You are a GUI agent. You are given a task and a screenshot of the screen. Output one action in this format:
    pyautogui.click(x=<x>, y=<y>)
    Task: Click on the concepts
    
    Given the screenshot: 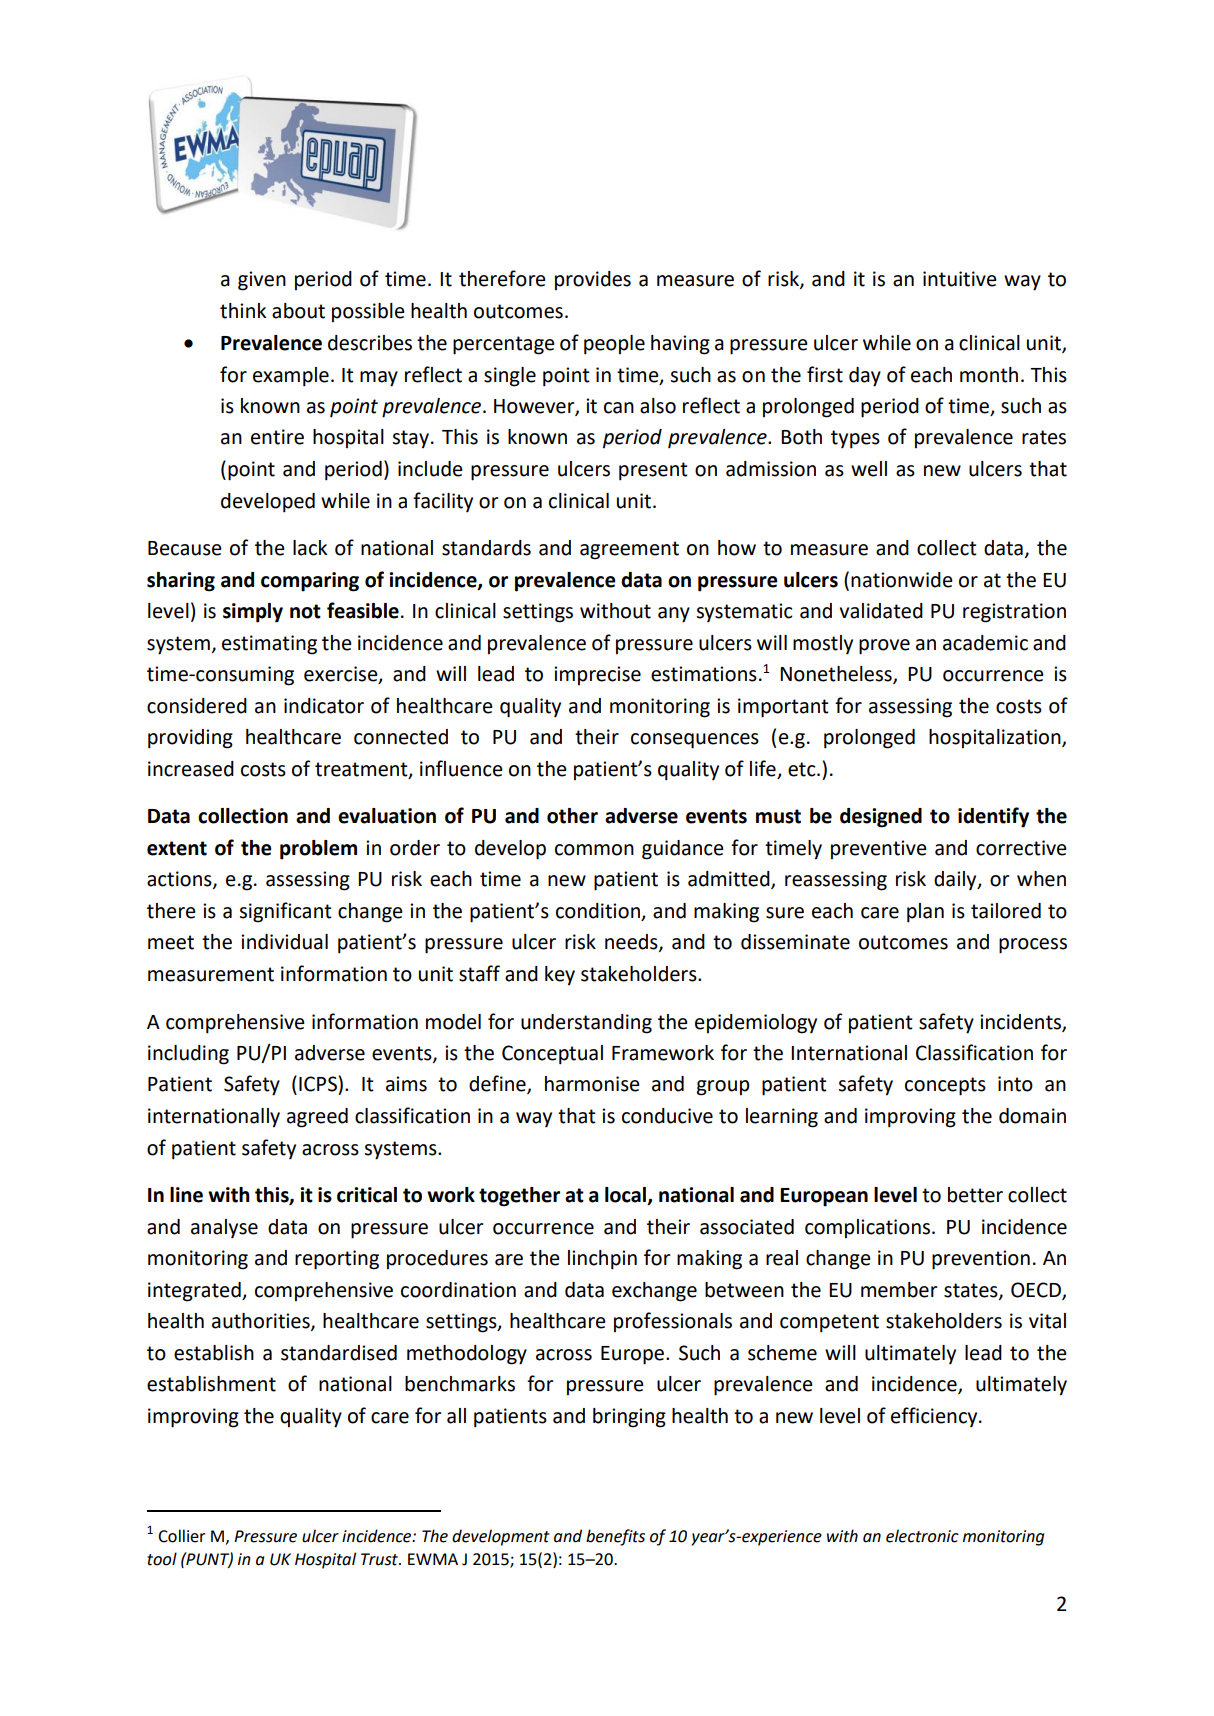 What is the action you would take?
    pyautogui.click(x=945, y=1086)
